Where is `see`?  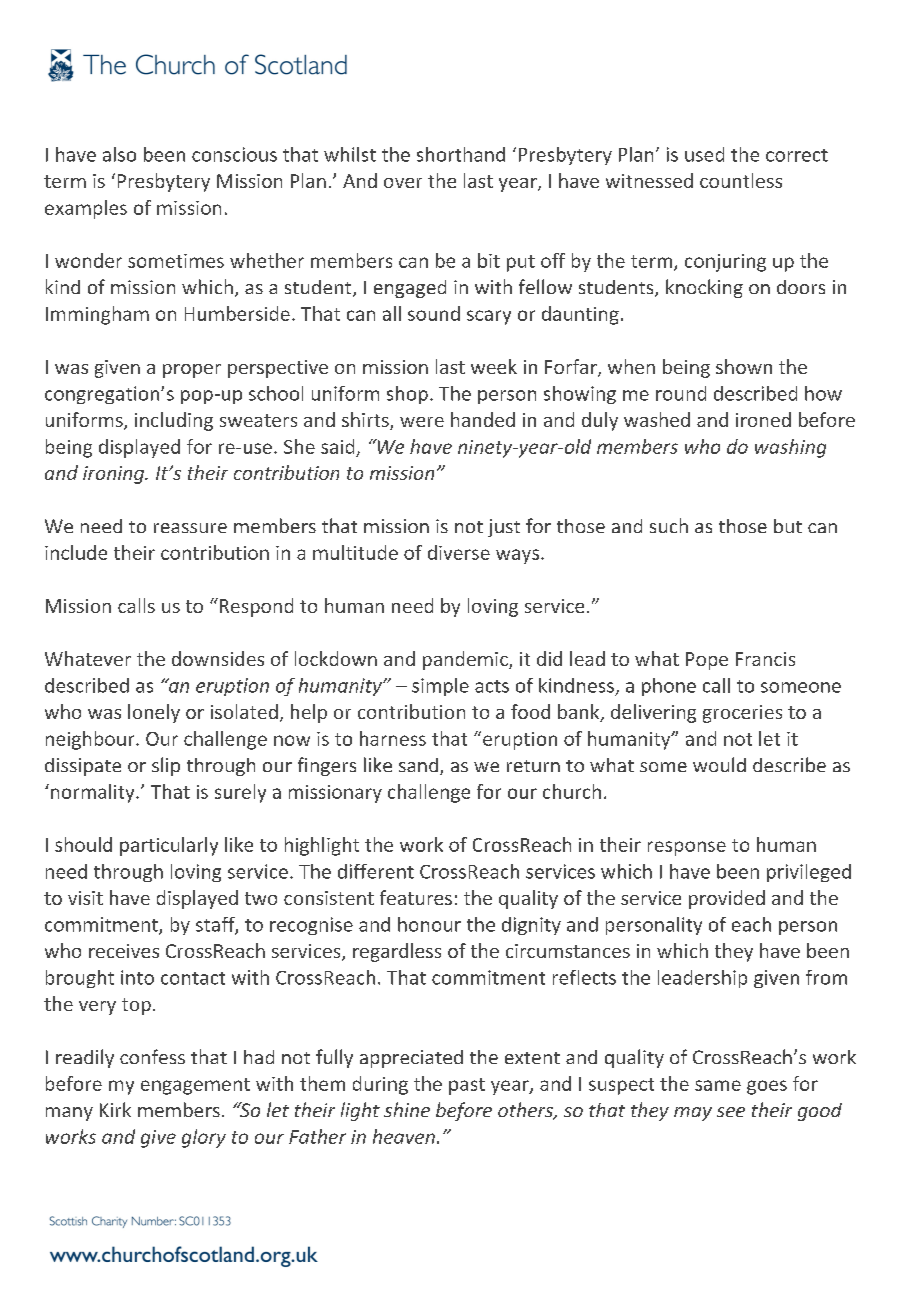
see is located at coordinates (731, 1112).
